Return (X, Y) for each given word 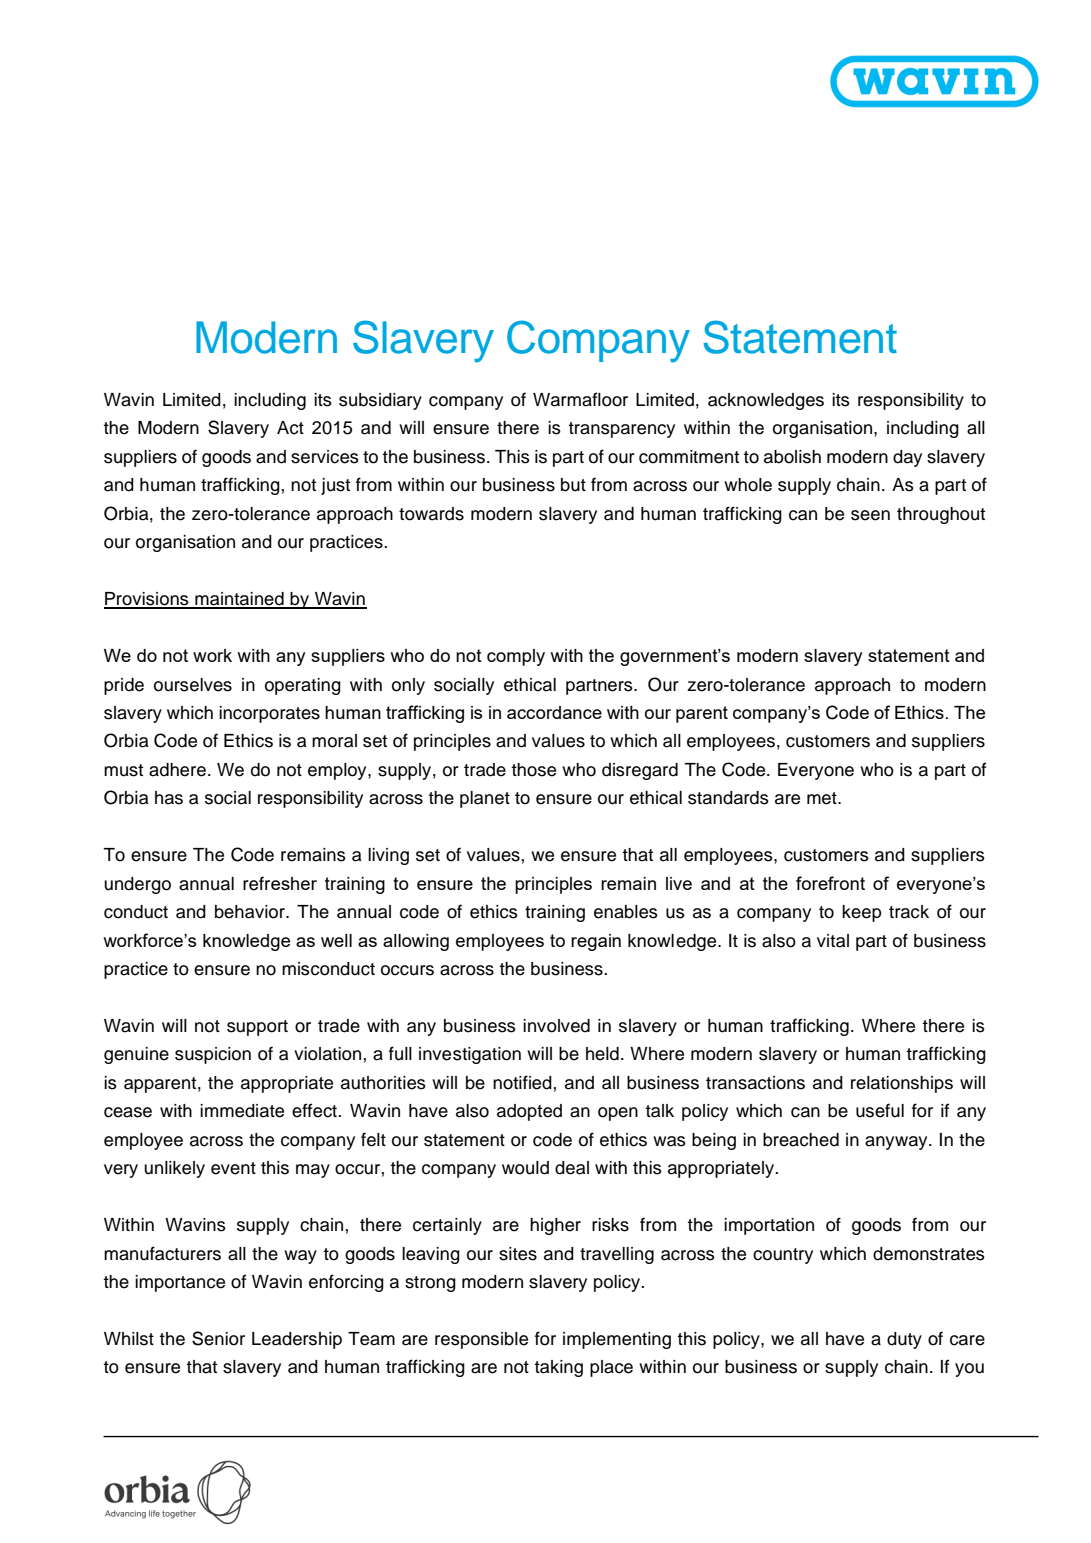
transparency (621, 430)
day (907, 458)
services (325, 457)
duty (904, 1340)
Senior (218, 1338)
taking (558, 1368)
